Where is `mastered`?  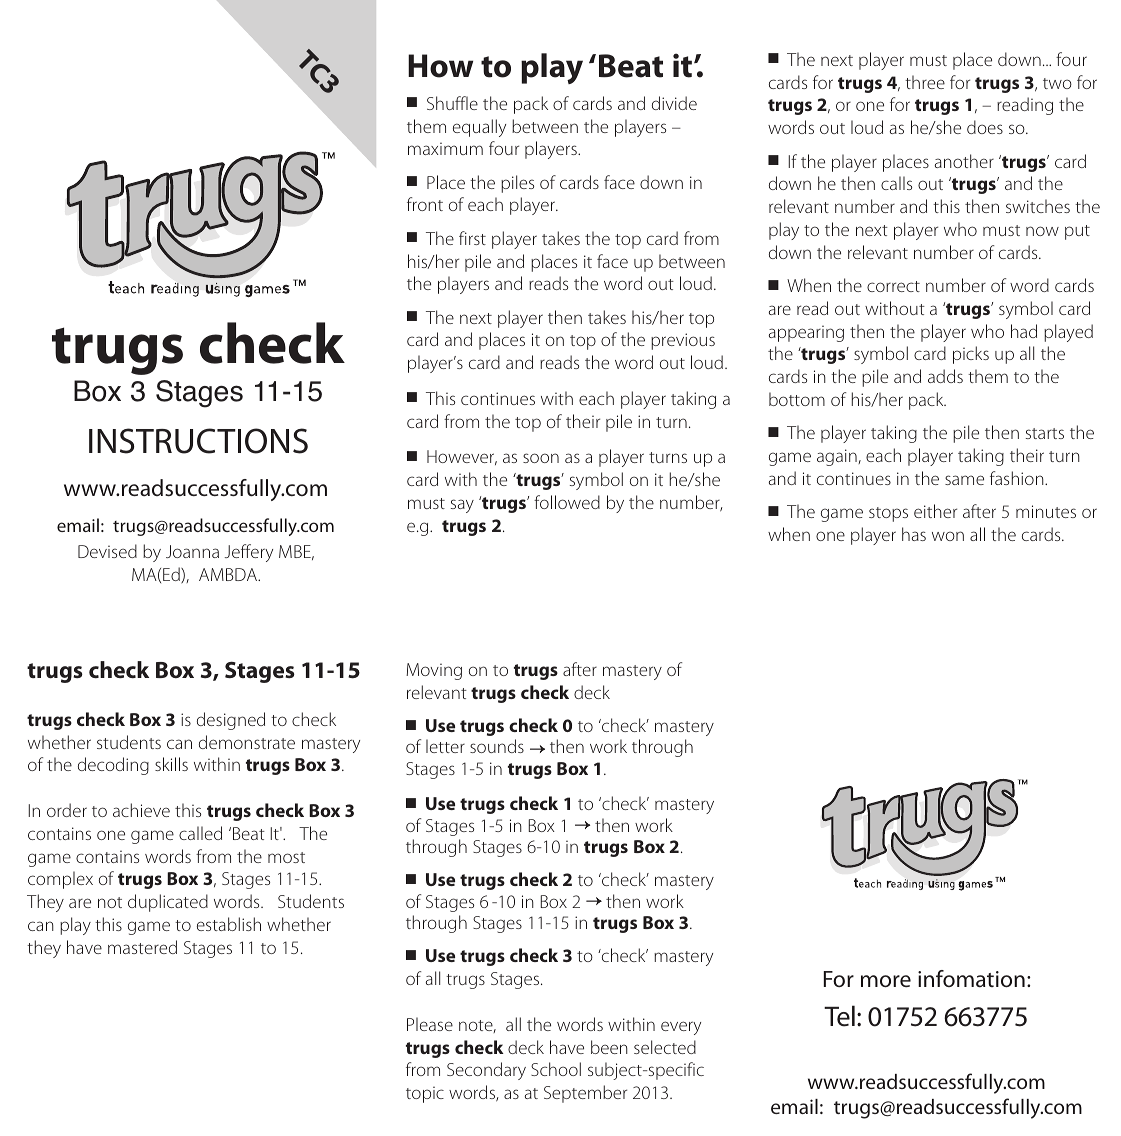
mastered is located at coordinates (142, 947).
